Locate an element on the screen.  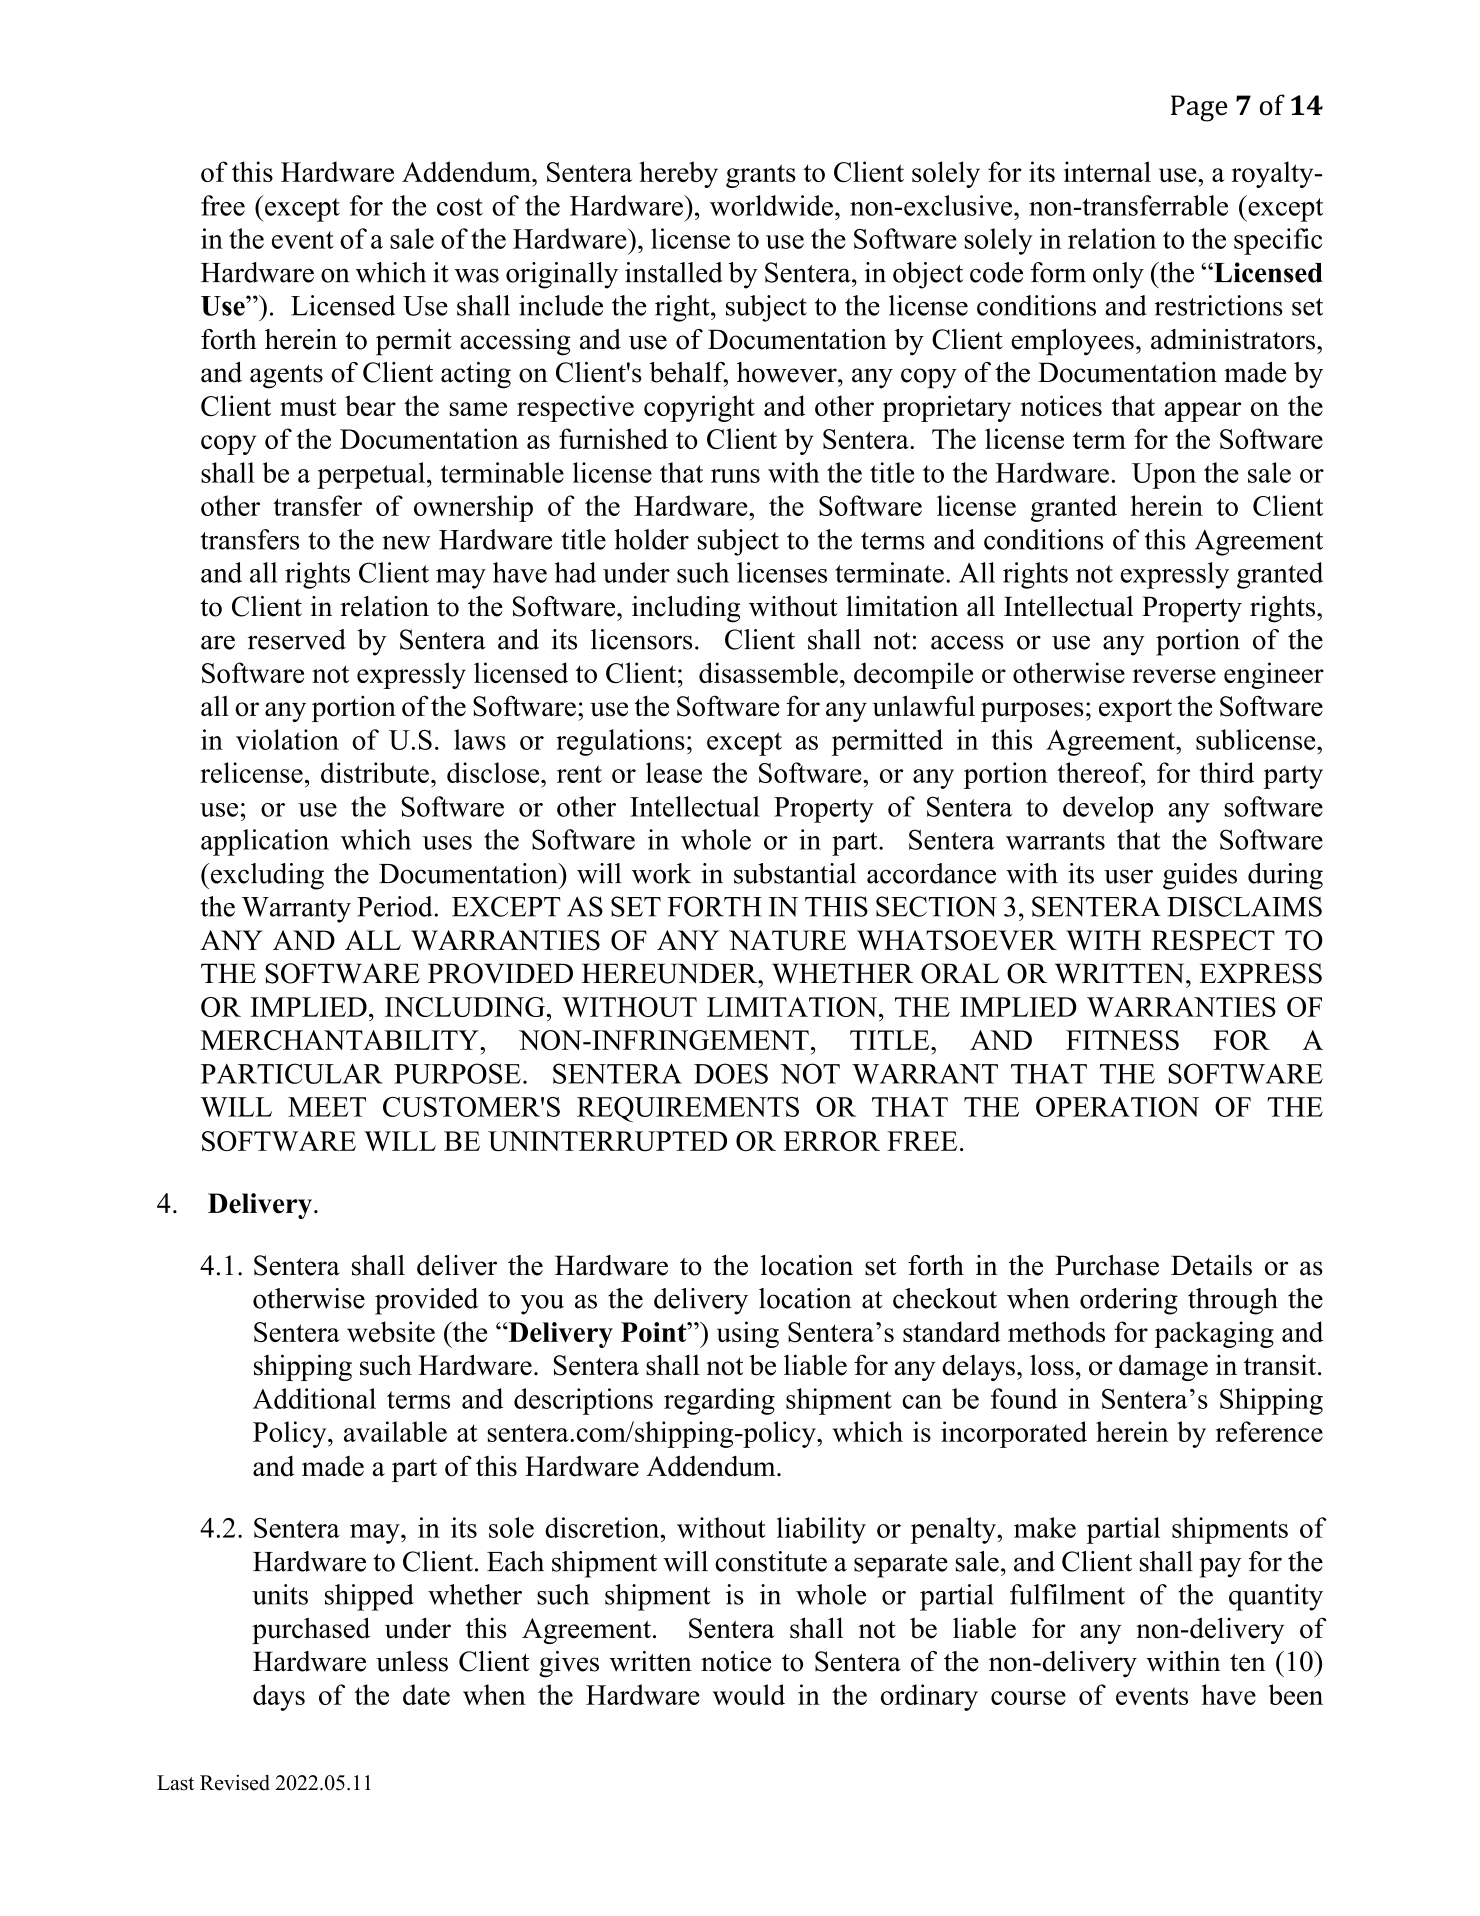
days is located at coordinates (279, 1697).
